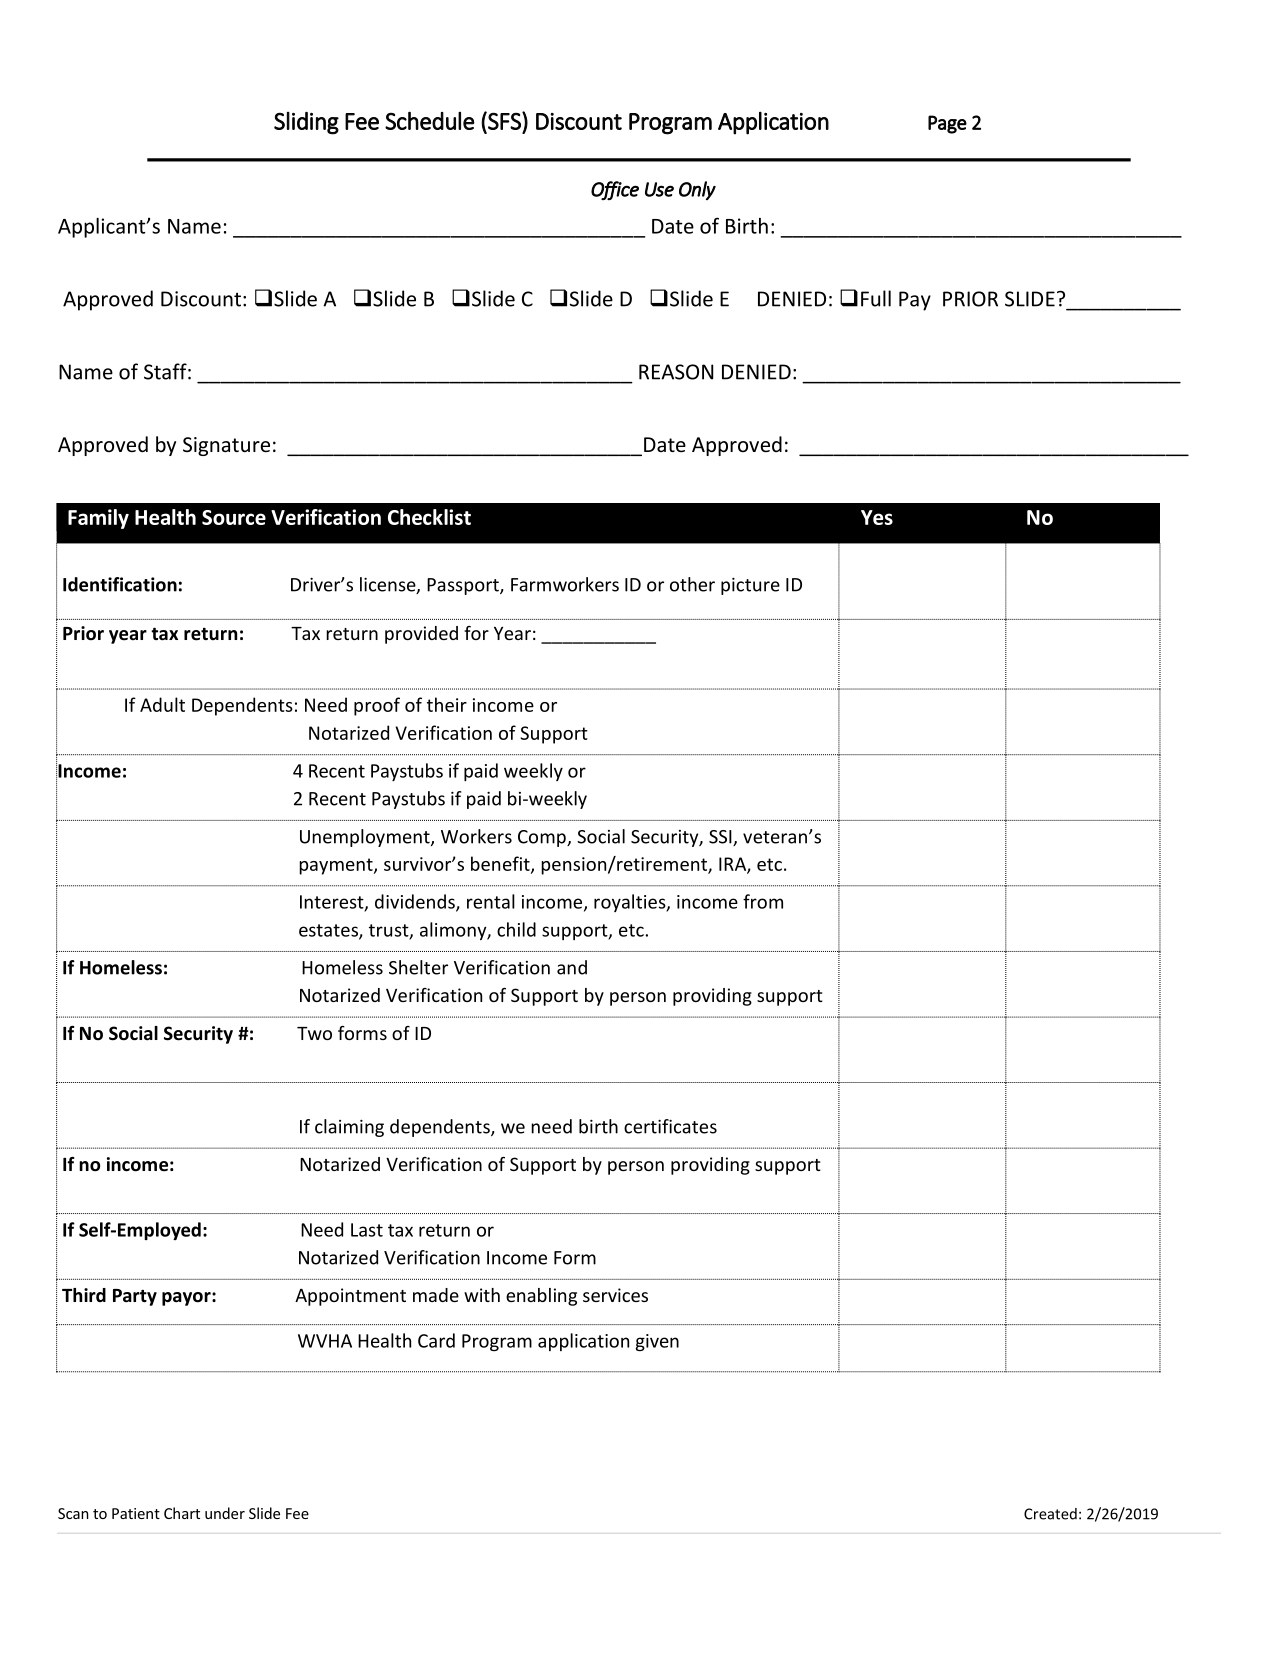  I want to click on Adult, so click(162, 704).
